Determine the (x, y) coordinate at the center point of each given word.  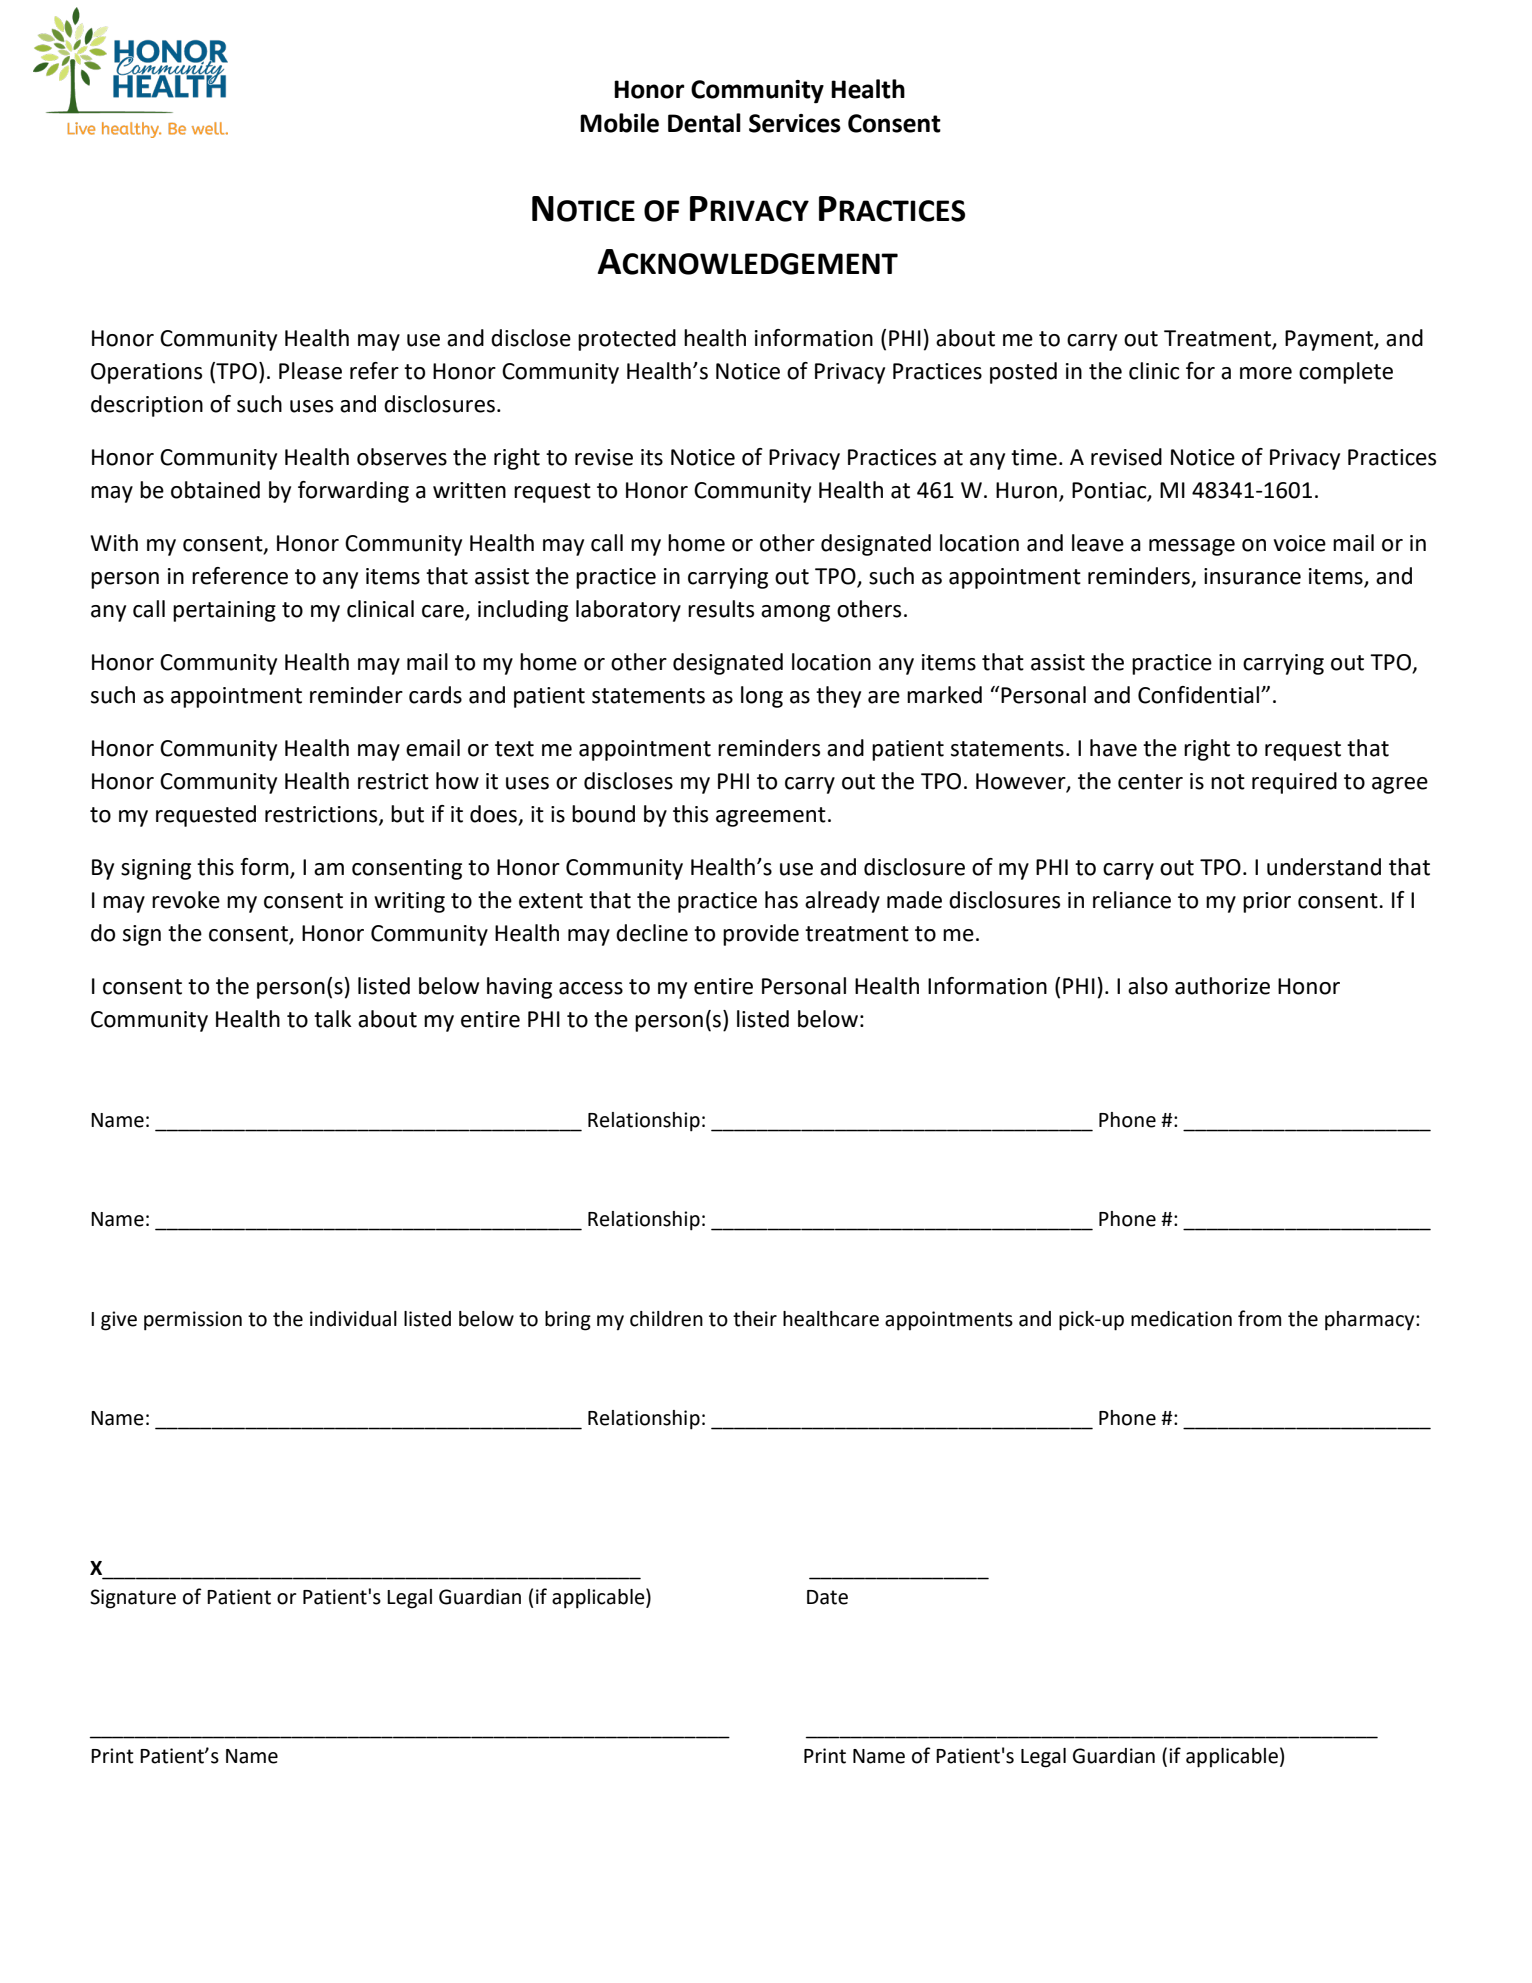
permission (193, 1321)
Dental (704, 123)
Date (827, 1597)
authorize (1222, 986)
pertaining (224, 611)
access (591, 988)
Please (310, 371)
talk (333, 1019)
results (721, 609)
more (1266, 373)
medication (1181, 1319)
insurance (1252, 576)
